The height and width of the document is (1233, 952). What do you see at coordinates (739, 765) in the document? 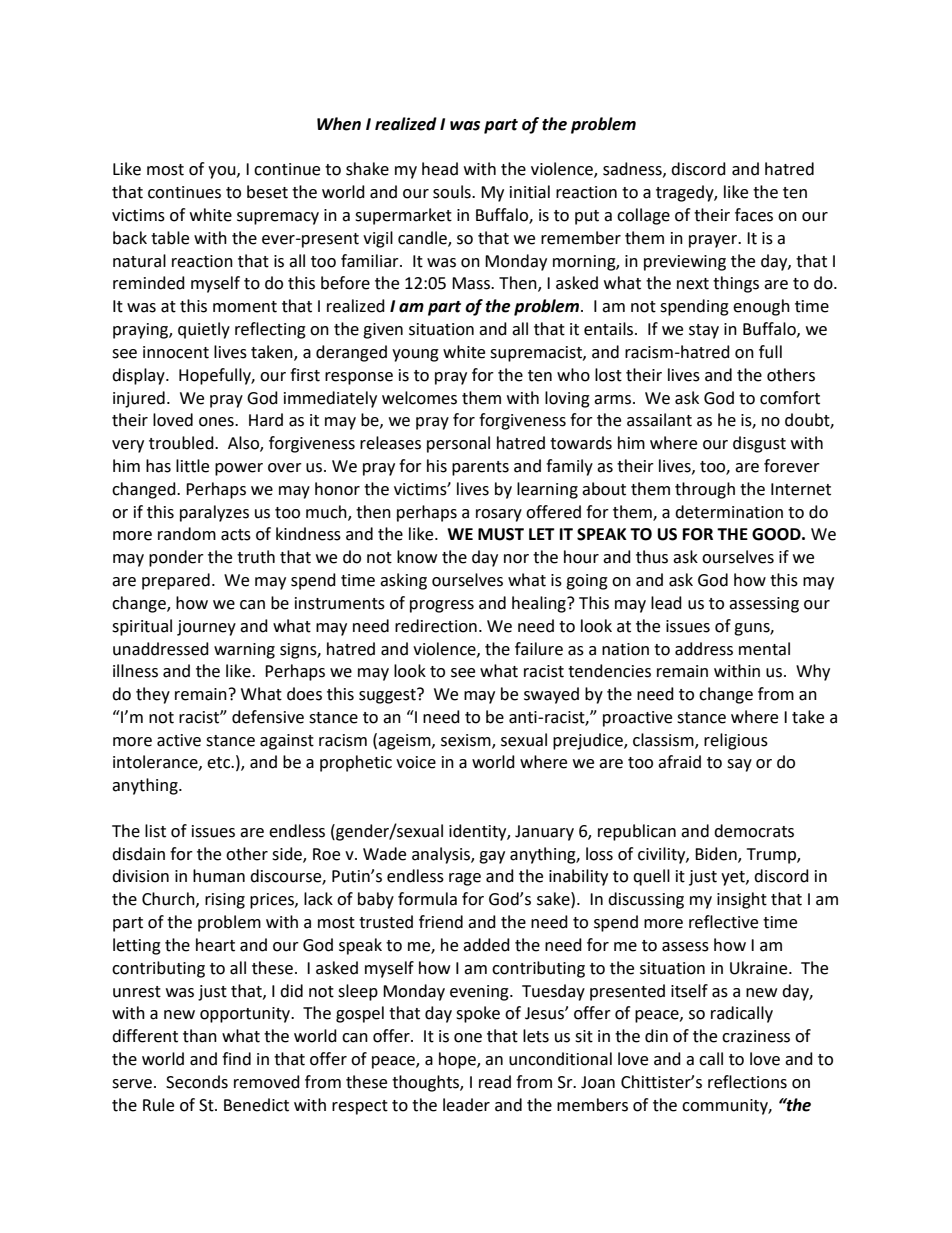
I see `say` at bounding box center [739, 765].
